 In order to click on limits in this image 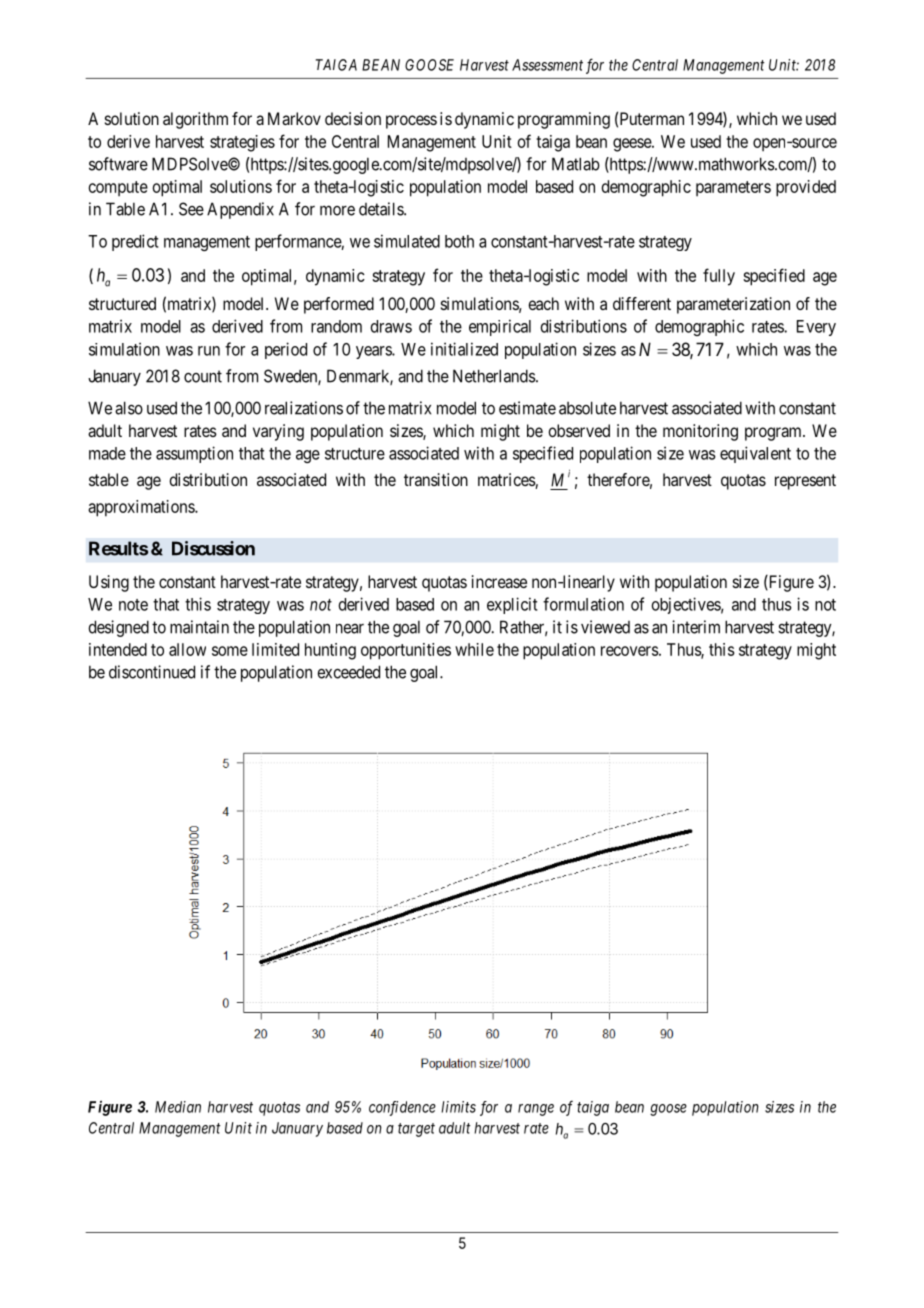, I will do `click(458, 1107)`.
